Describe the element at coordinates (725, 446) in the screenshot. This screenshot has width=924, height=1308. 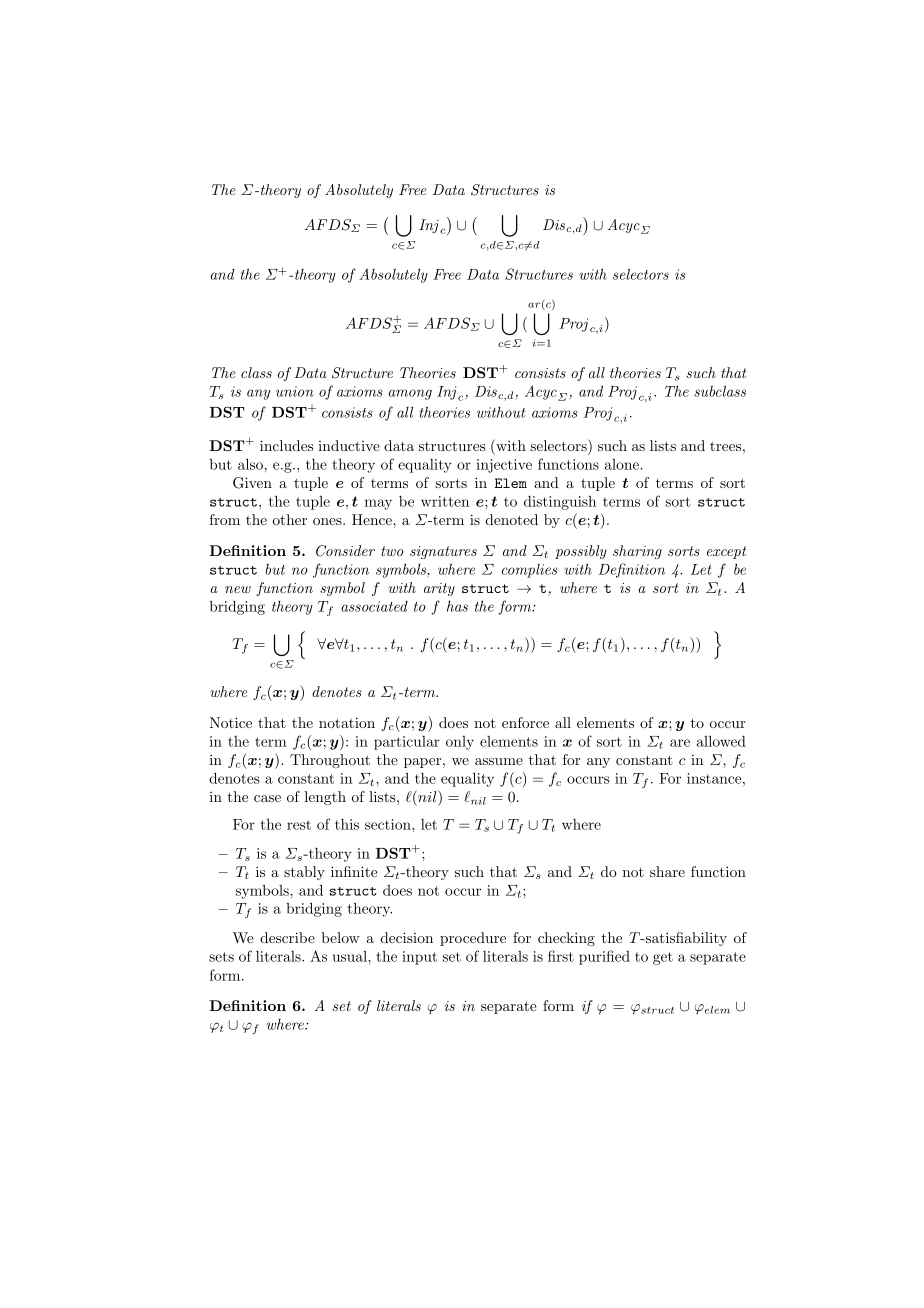
I see `trees` at that location.
